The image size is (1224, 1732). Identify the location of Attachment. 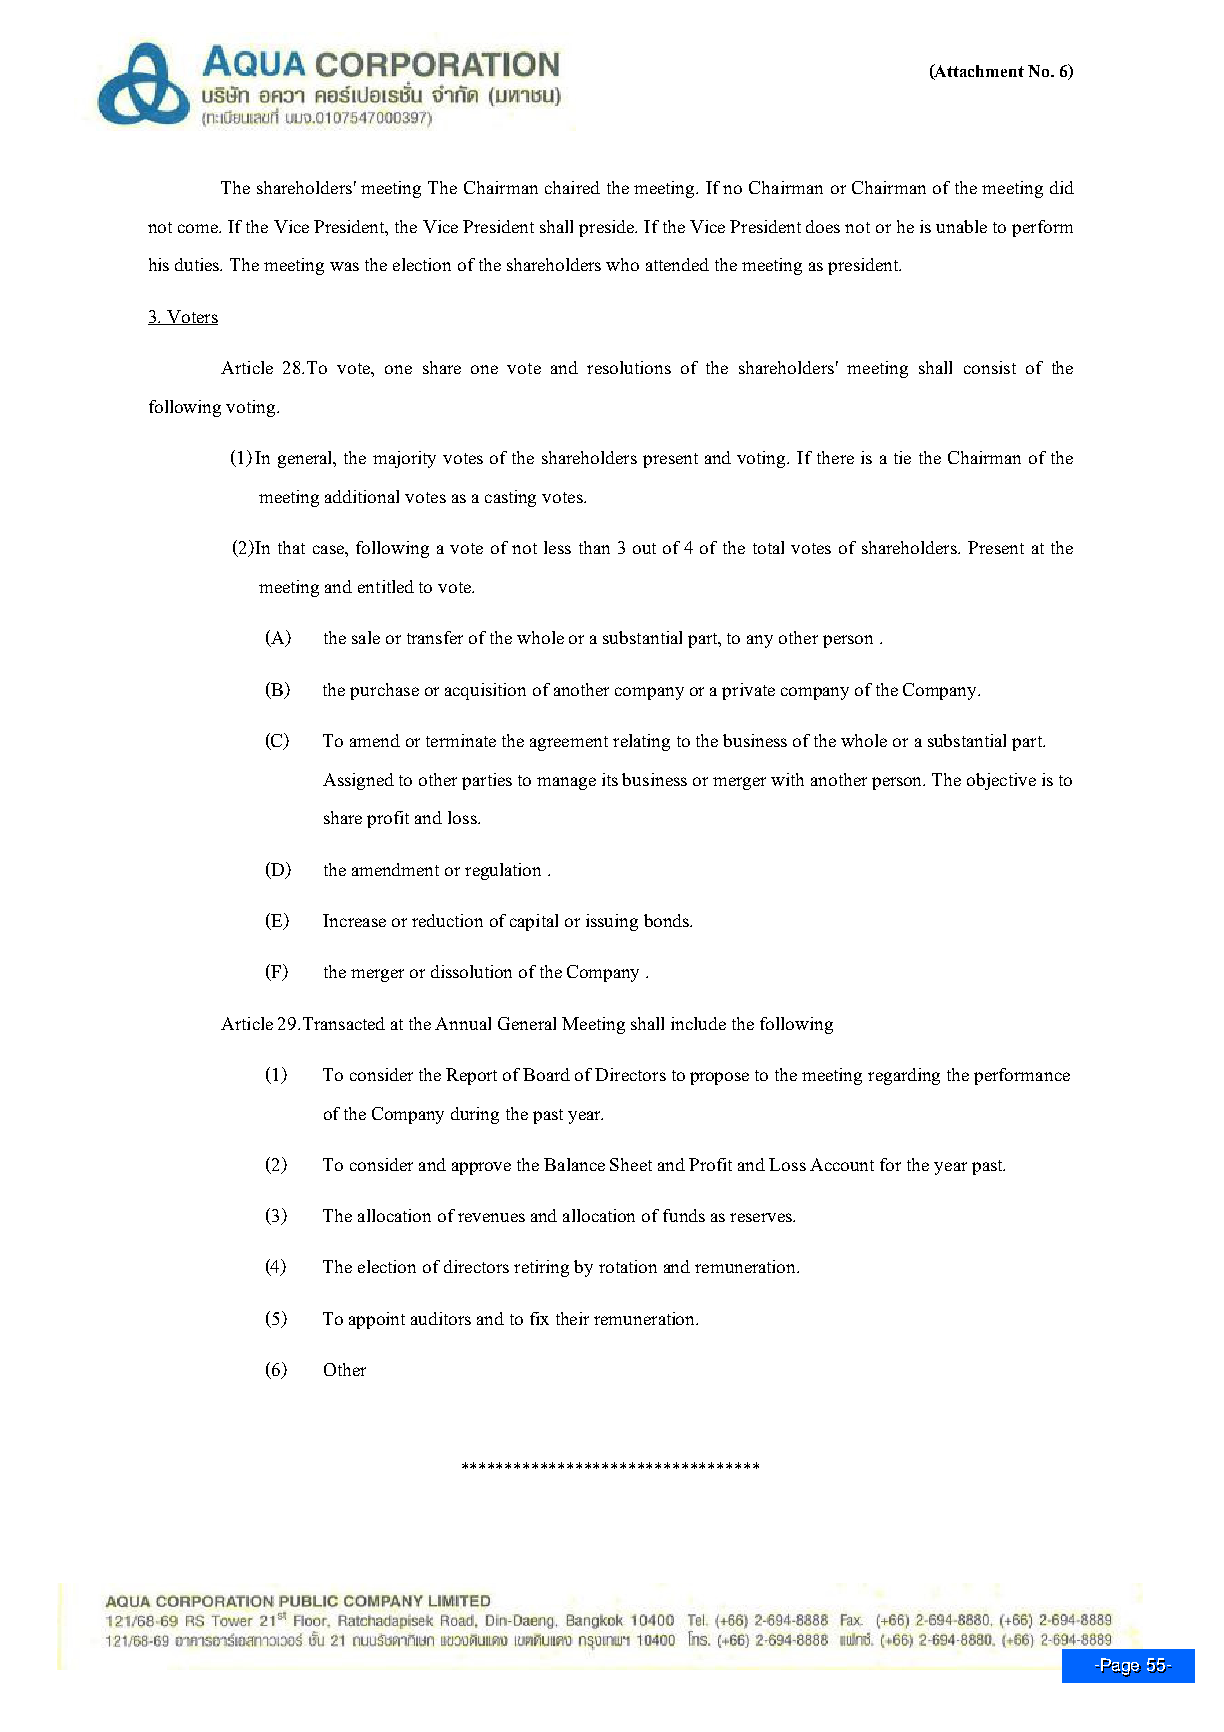
(978, 72).
